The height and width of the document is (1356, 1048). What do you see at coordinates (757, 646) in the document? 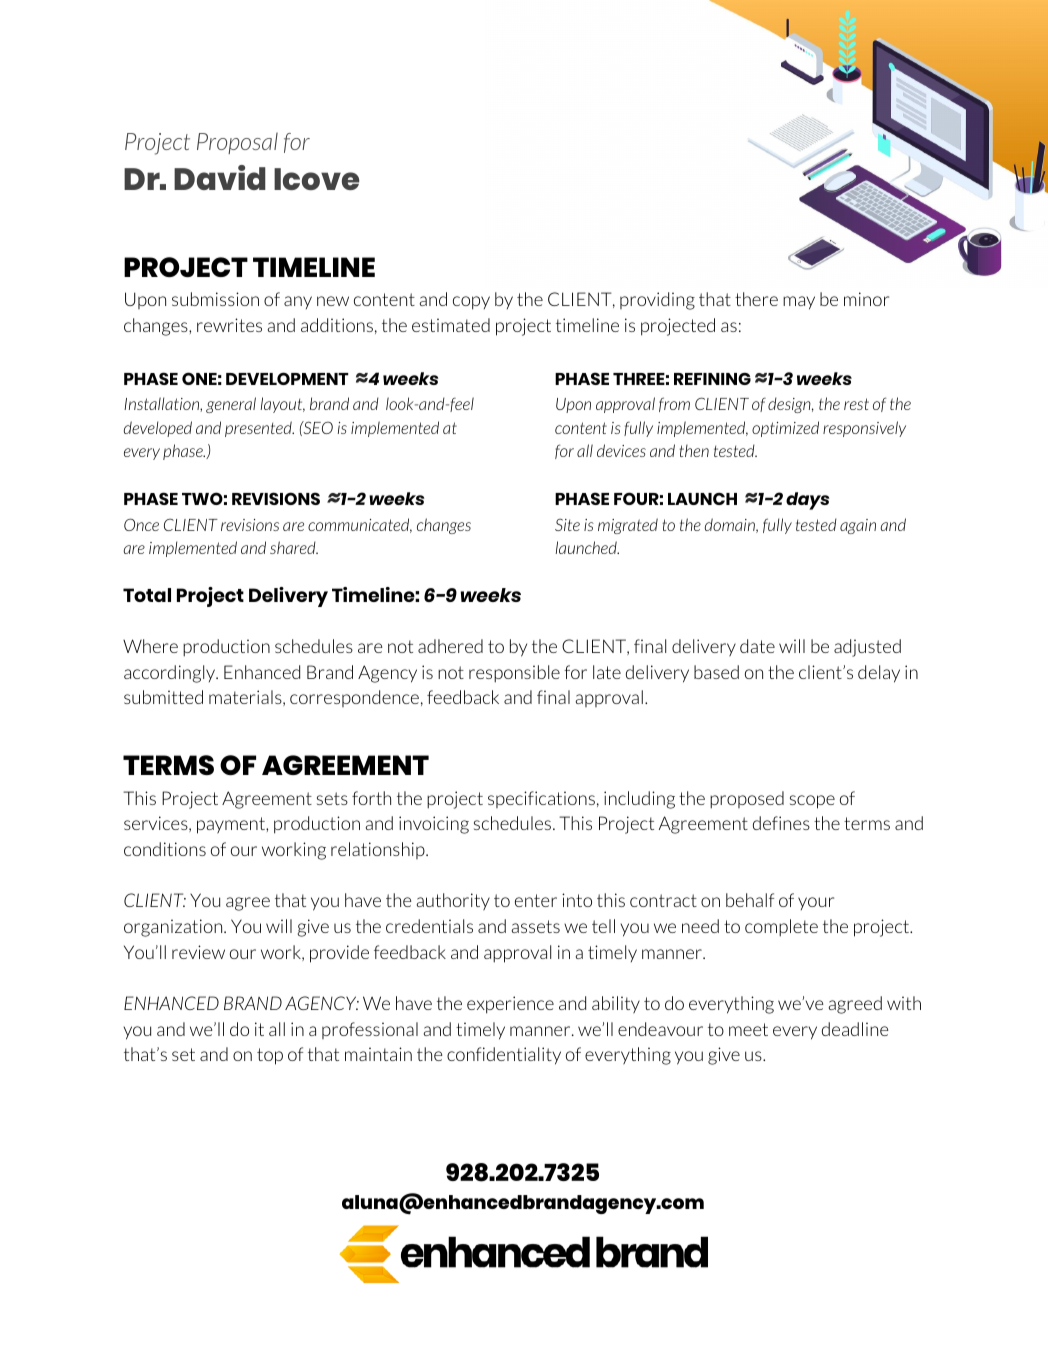
I see `date` at bounding box center [757, 646].
